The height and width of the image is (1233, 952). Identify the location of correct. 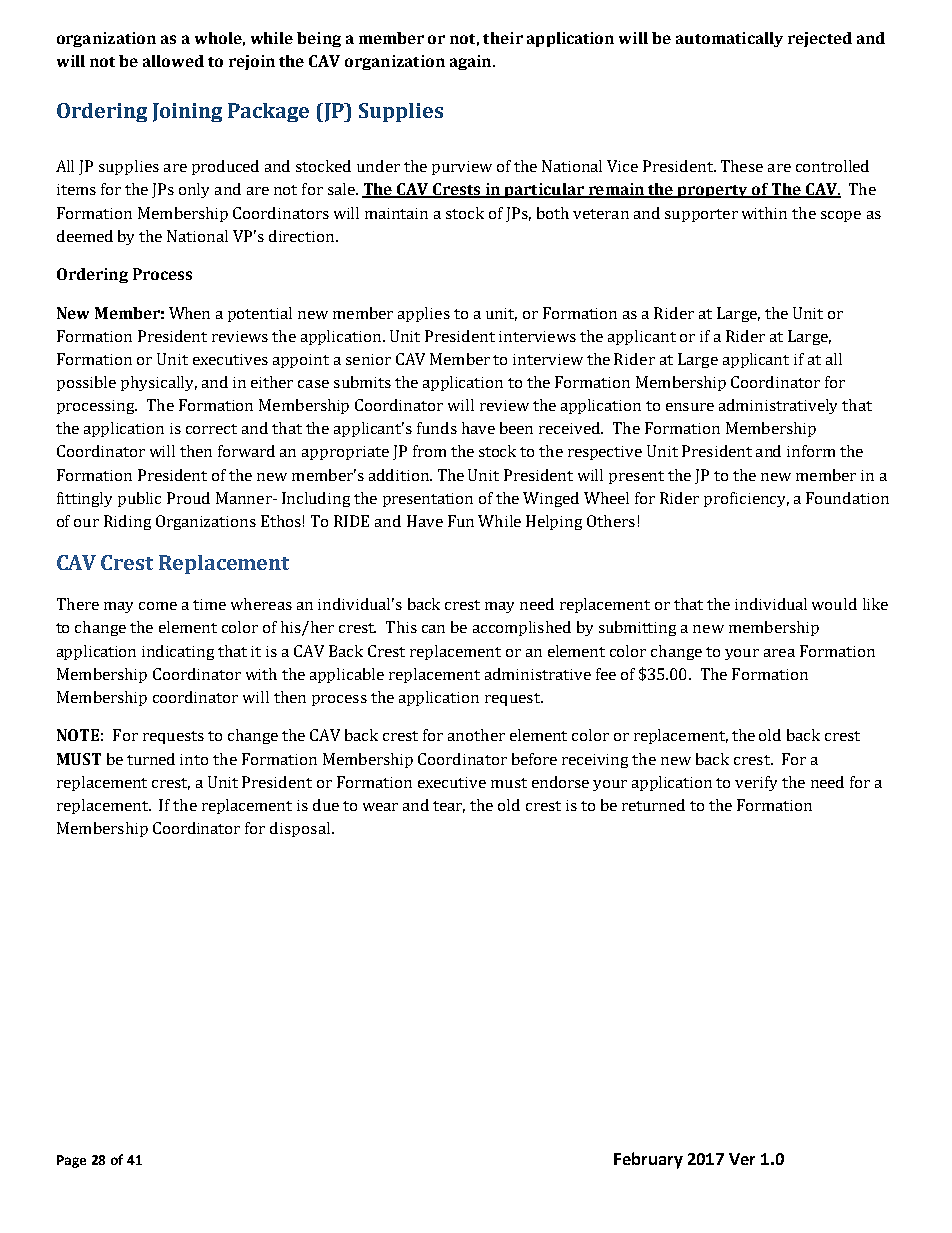
(211, 429).
